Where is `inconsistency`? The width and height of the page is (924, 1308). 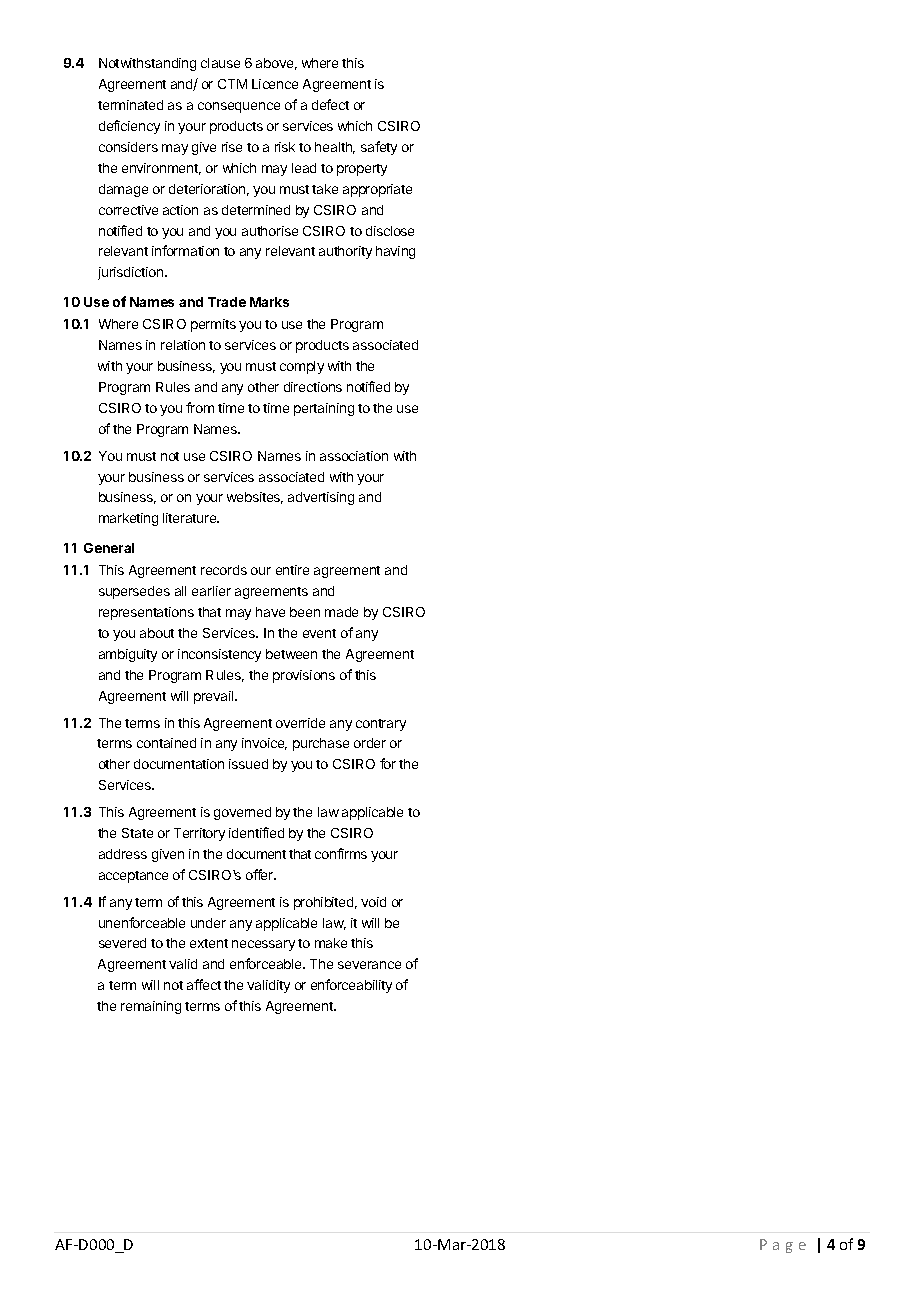
inconsistency is located at coordinates (219, 655).
